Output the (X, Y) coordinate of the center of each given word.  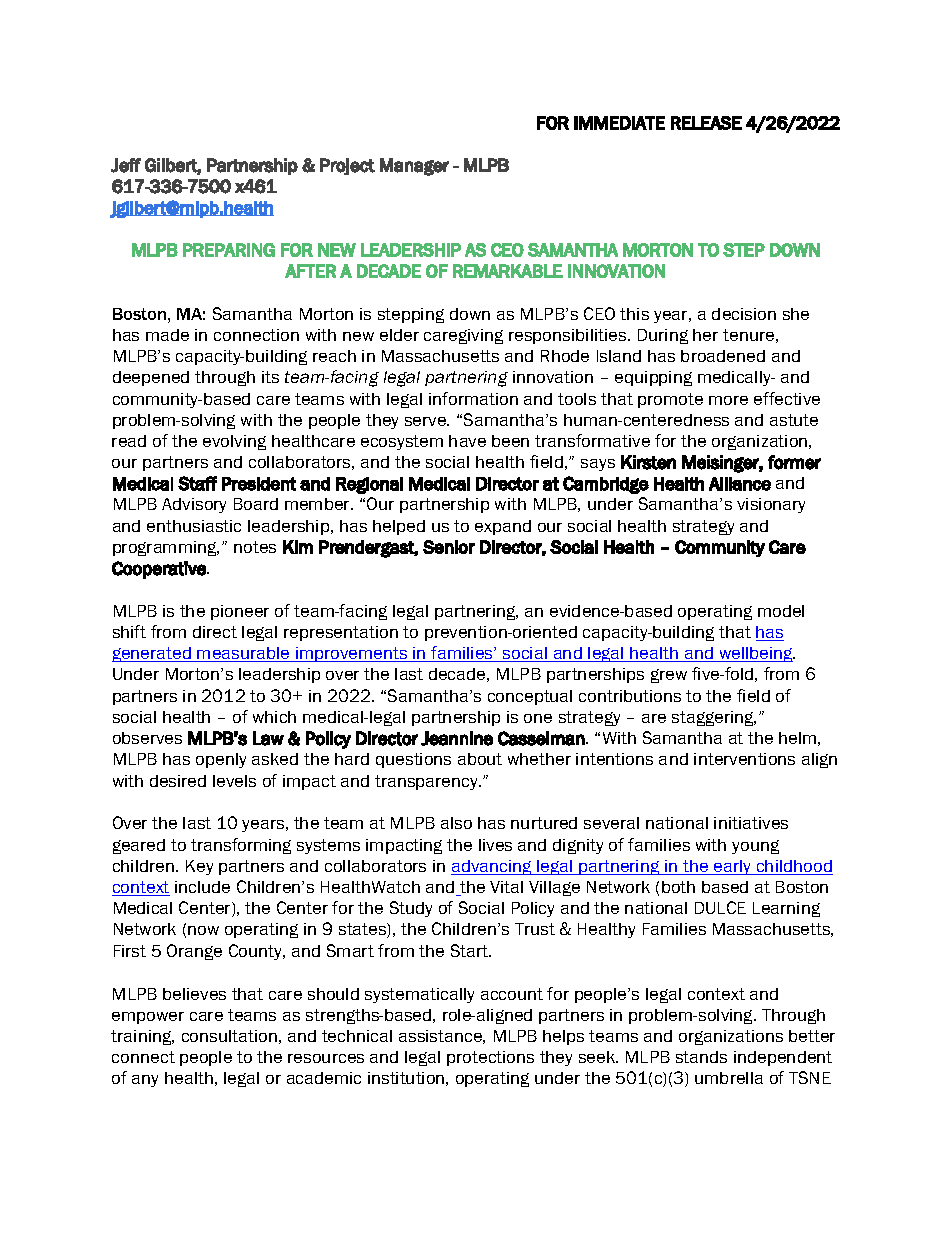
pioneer (240, 612)
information (473, 398)
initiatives (751, 823)
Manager (414, 167)
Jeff (126, 165)
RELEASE (706, 123)
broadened (723, 356)
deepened (151, 378)
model (781, 611)
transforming (241, 846)
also (456, 823)
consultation (229, 1036)
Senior (449, 547)
